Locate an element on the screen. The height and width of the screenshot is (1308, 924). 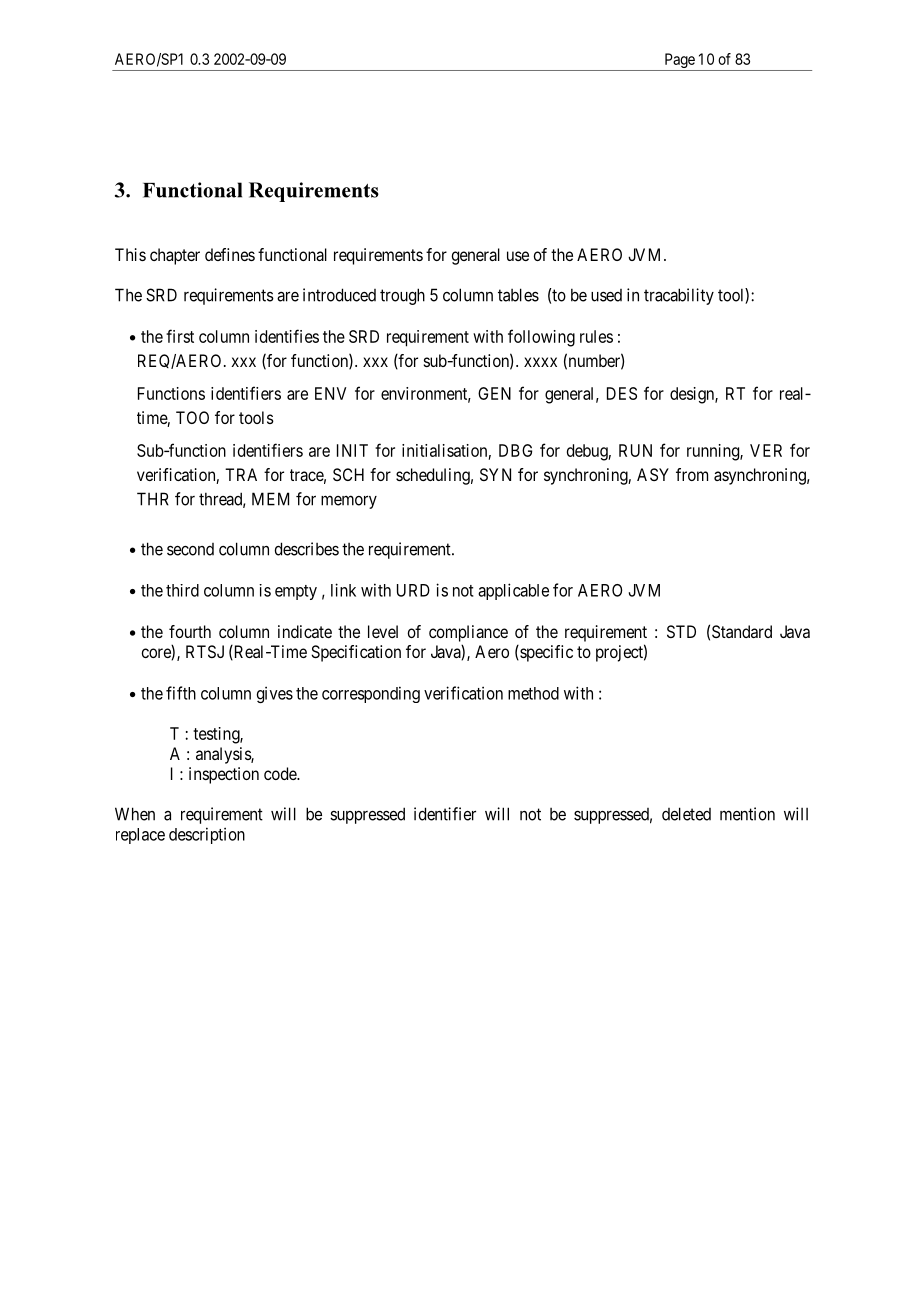
code is located at coordinates (281, 773).
